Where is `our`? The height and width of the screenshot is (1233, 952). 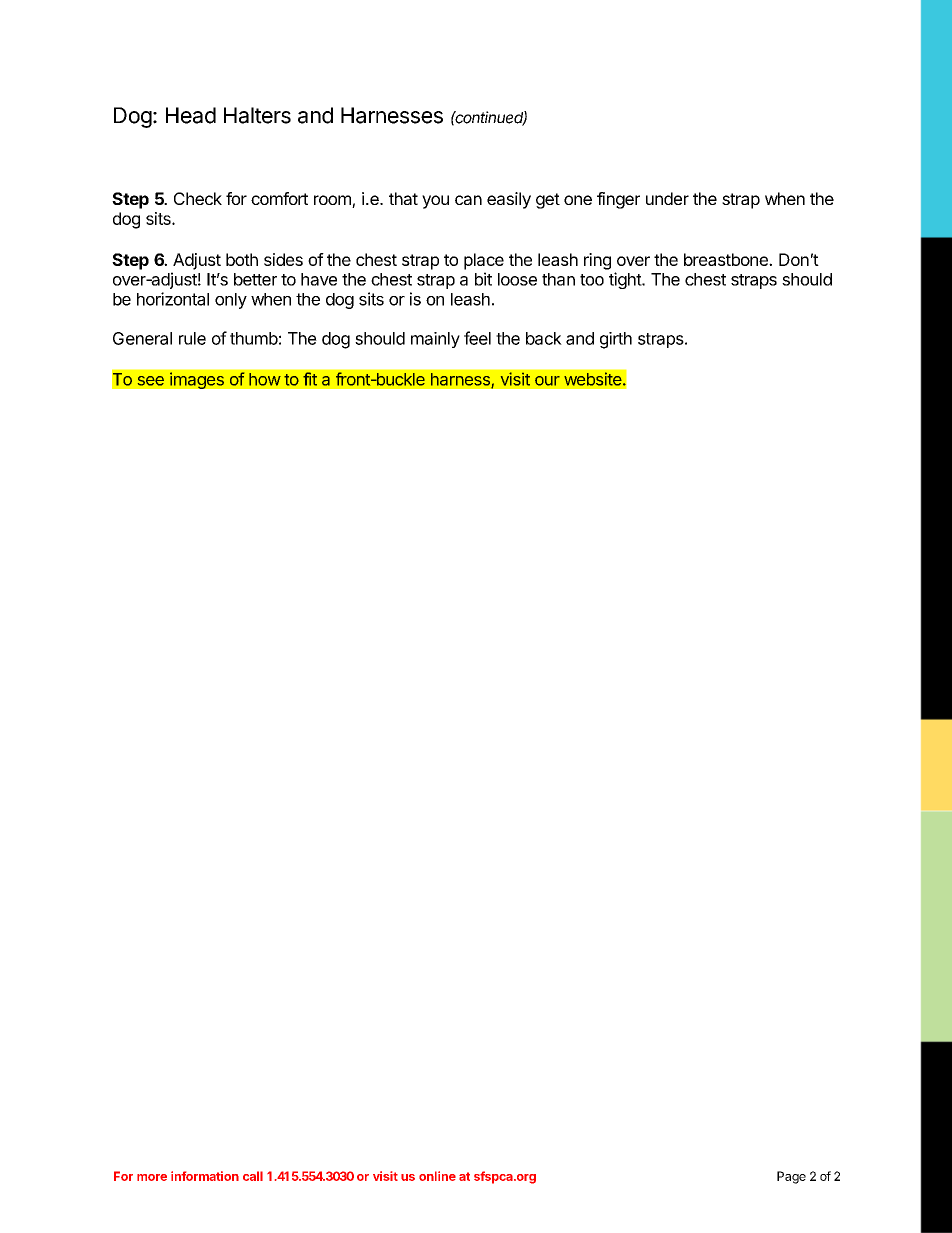 our is located at coordinates (547, 381).
